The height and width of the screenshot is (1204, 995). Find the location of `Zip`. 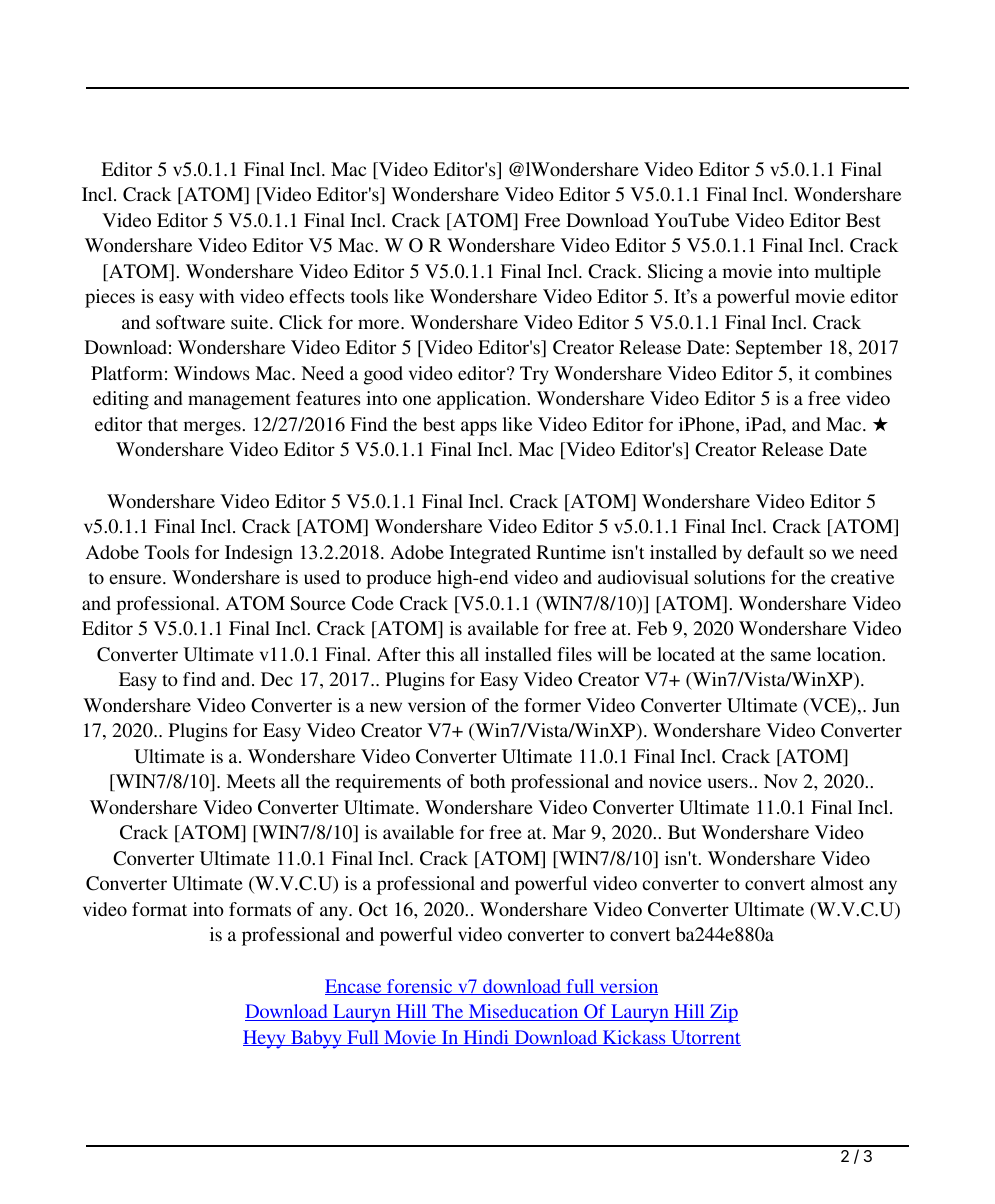

Zip is located at coordinates (723, 1013).
